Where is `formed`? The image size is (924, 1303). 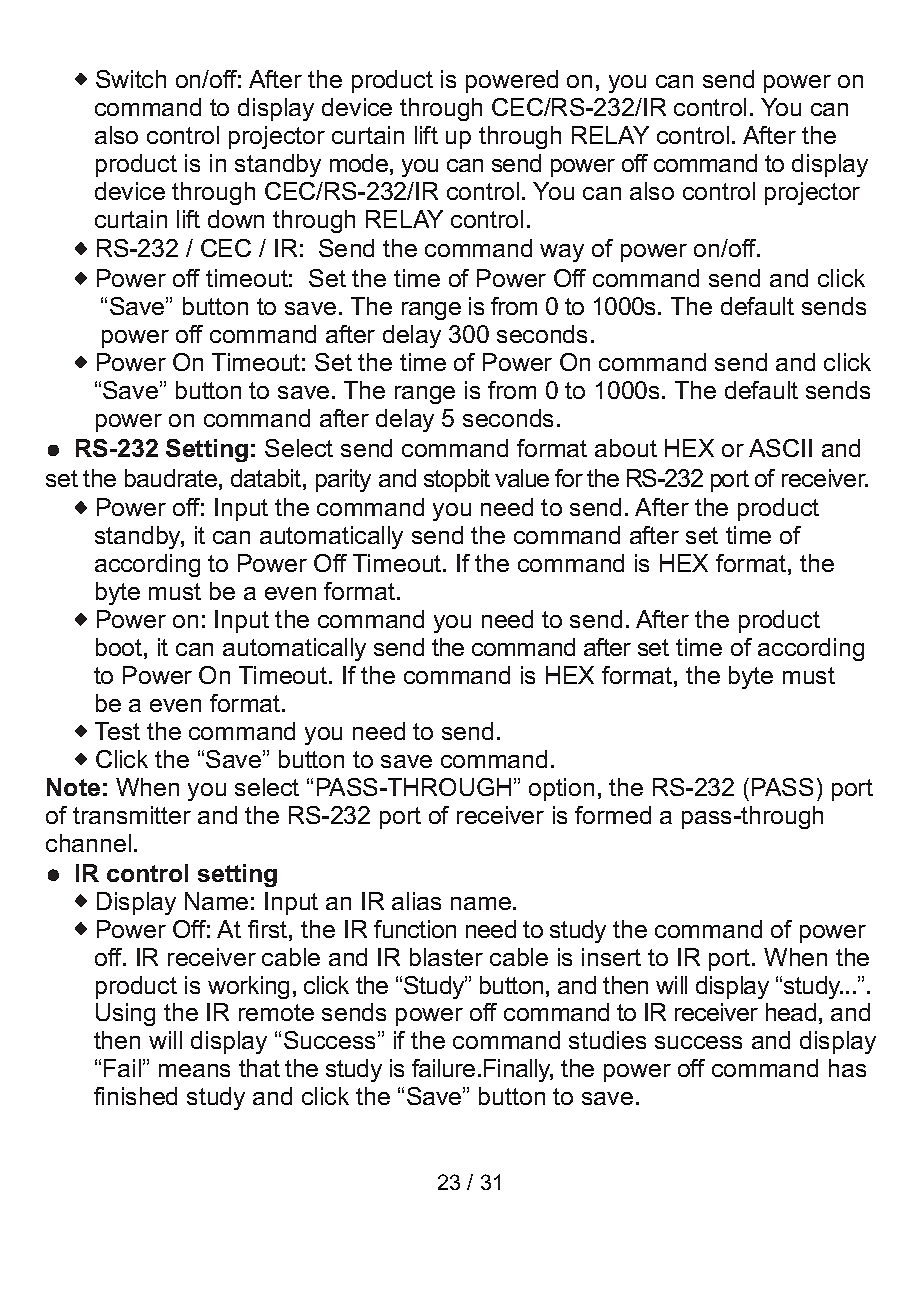 formed is located at coordinates (613, 815).
